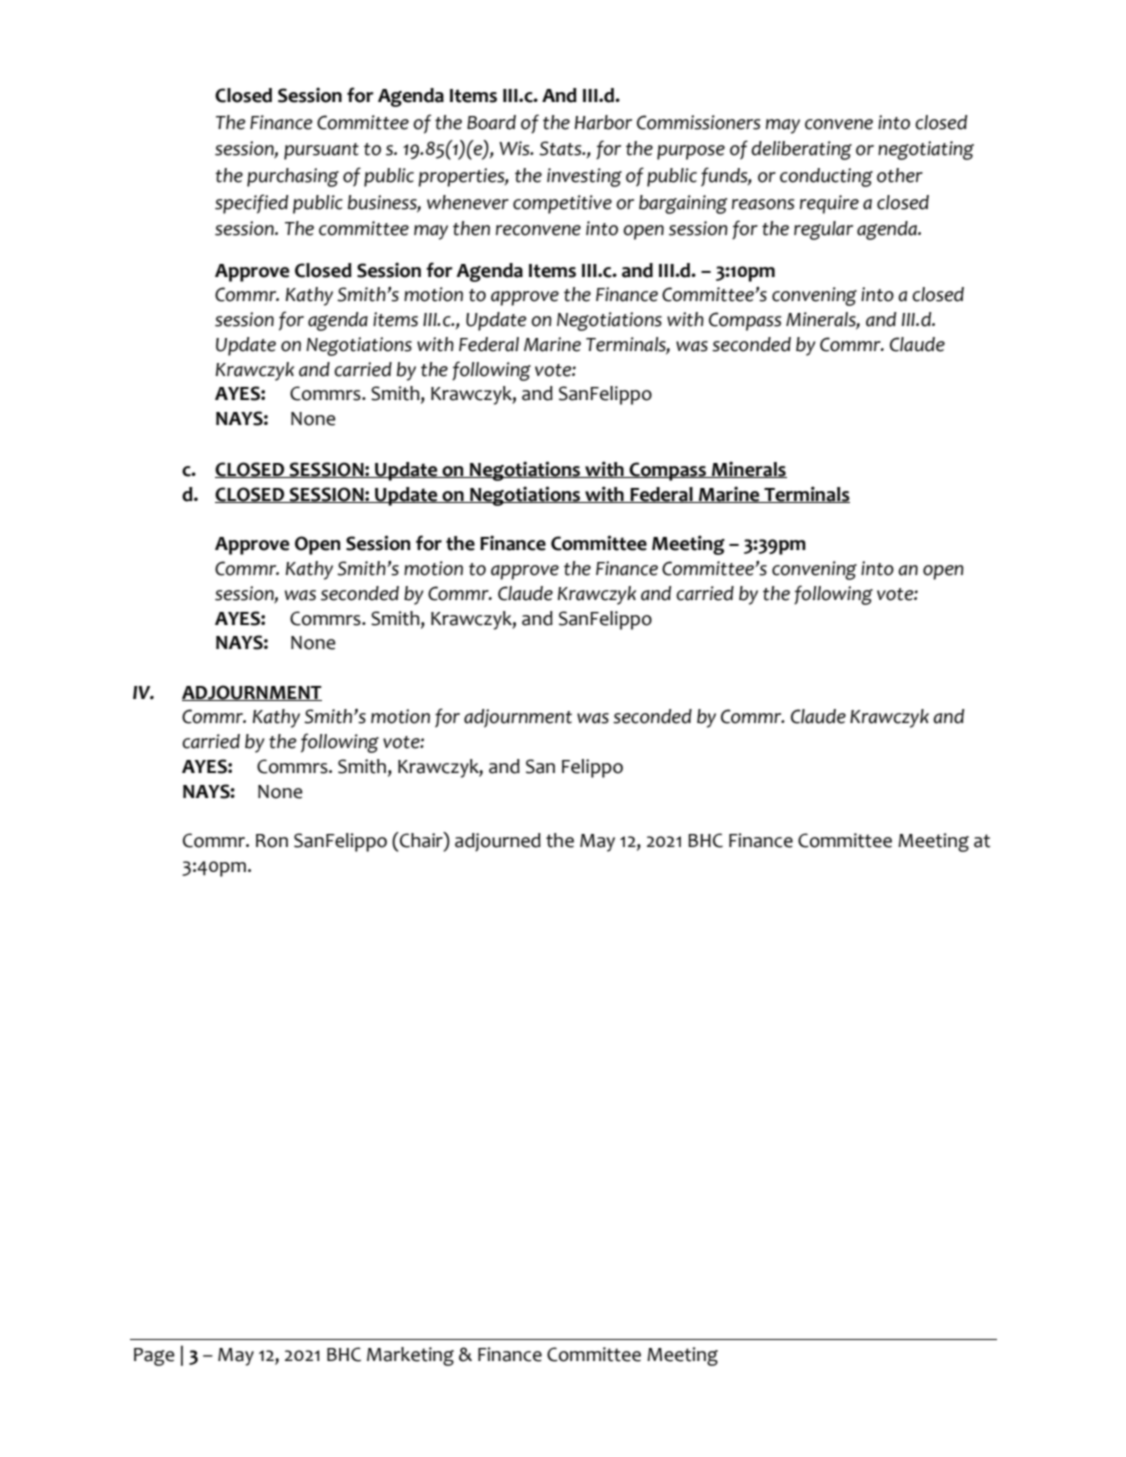 The height and width of the screenshot is (1457, 1126). Describe the element at coordinates (823, 230) in the screenshot. I see `regular` at that location.
